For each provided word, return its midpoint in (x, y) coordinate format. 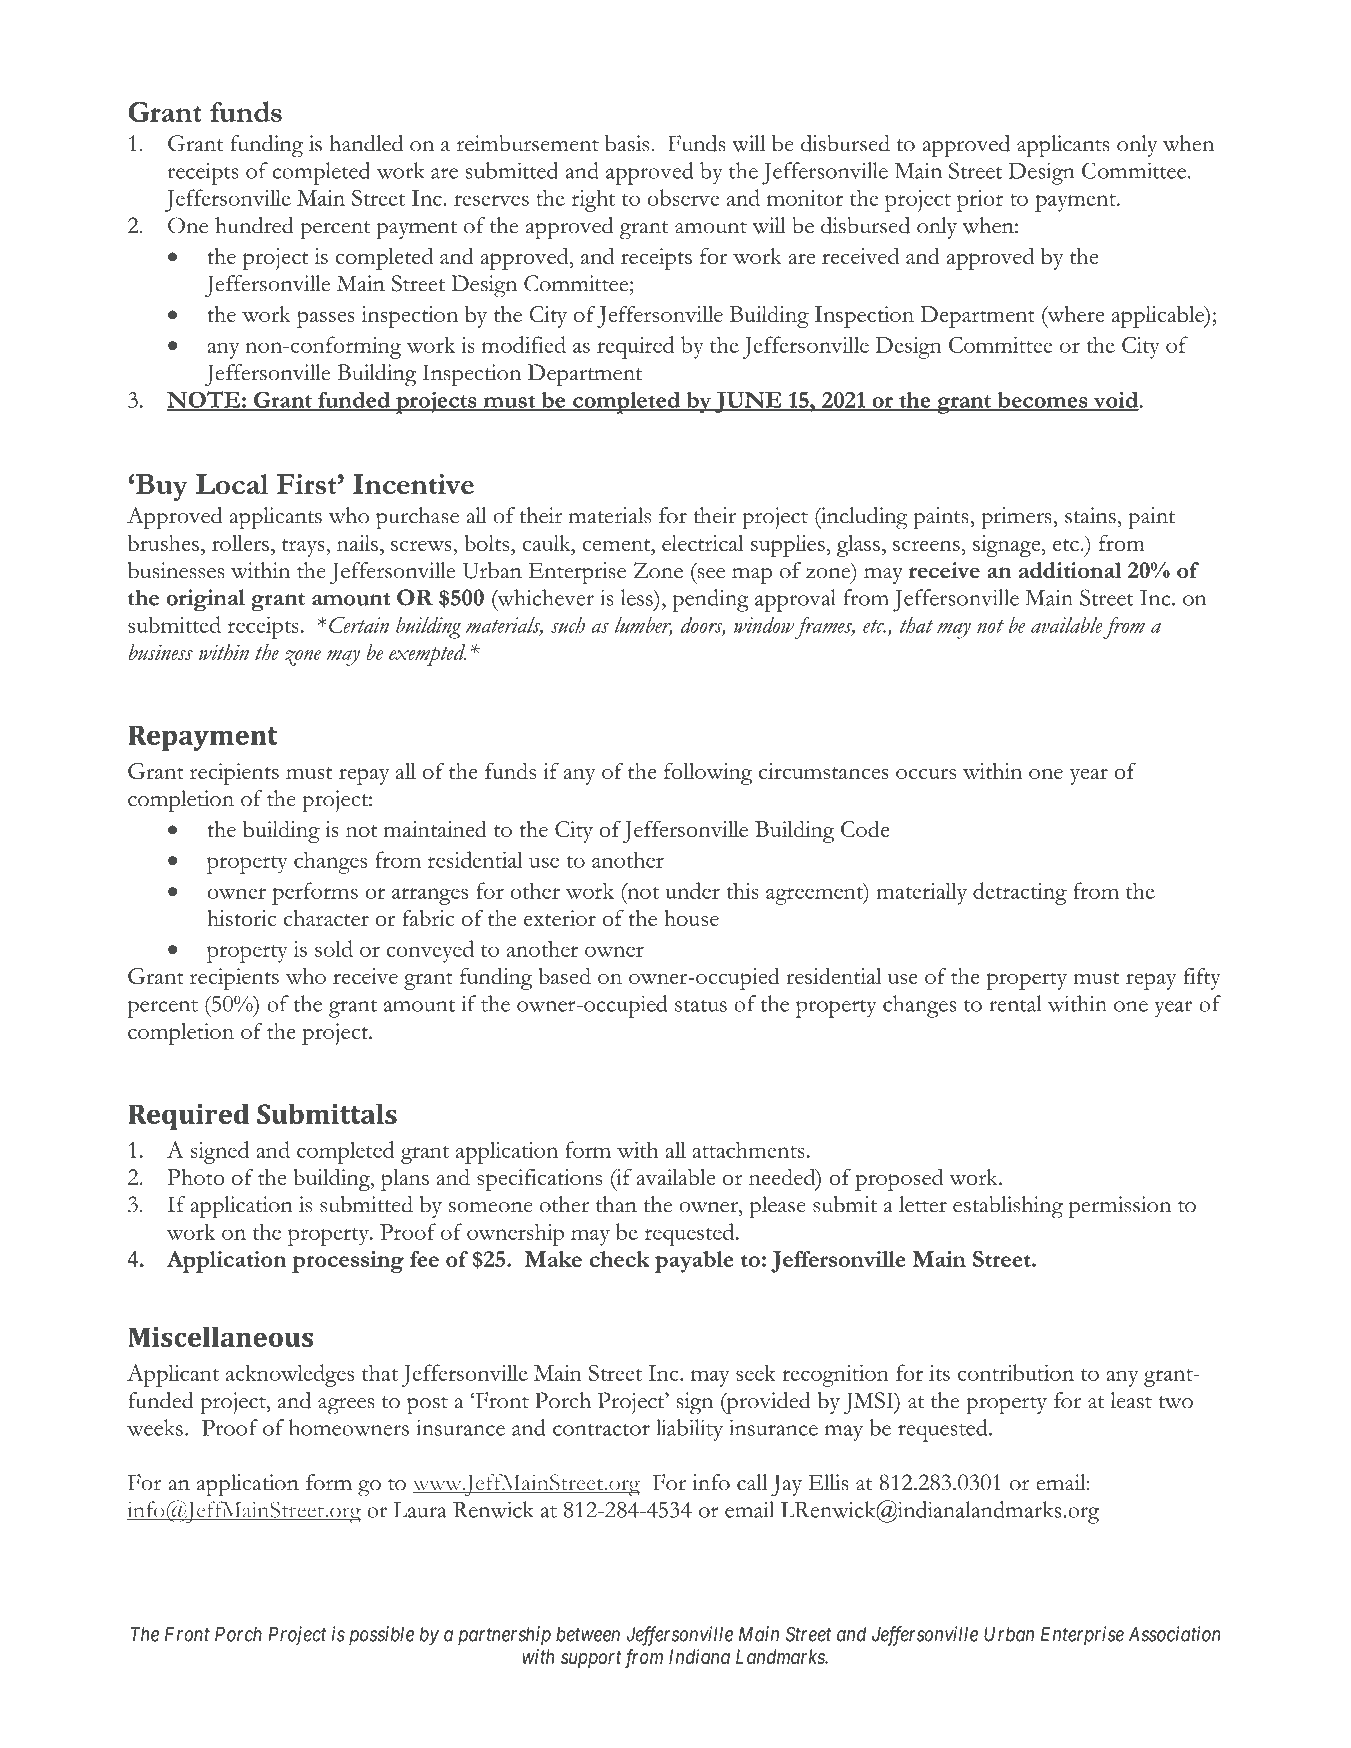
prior (980, 201)
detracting (1020, 893)
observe (683, 197)
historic (241, 918)
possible (381, 1636)
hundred (254, 225)
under (692, 890)
